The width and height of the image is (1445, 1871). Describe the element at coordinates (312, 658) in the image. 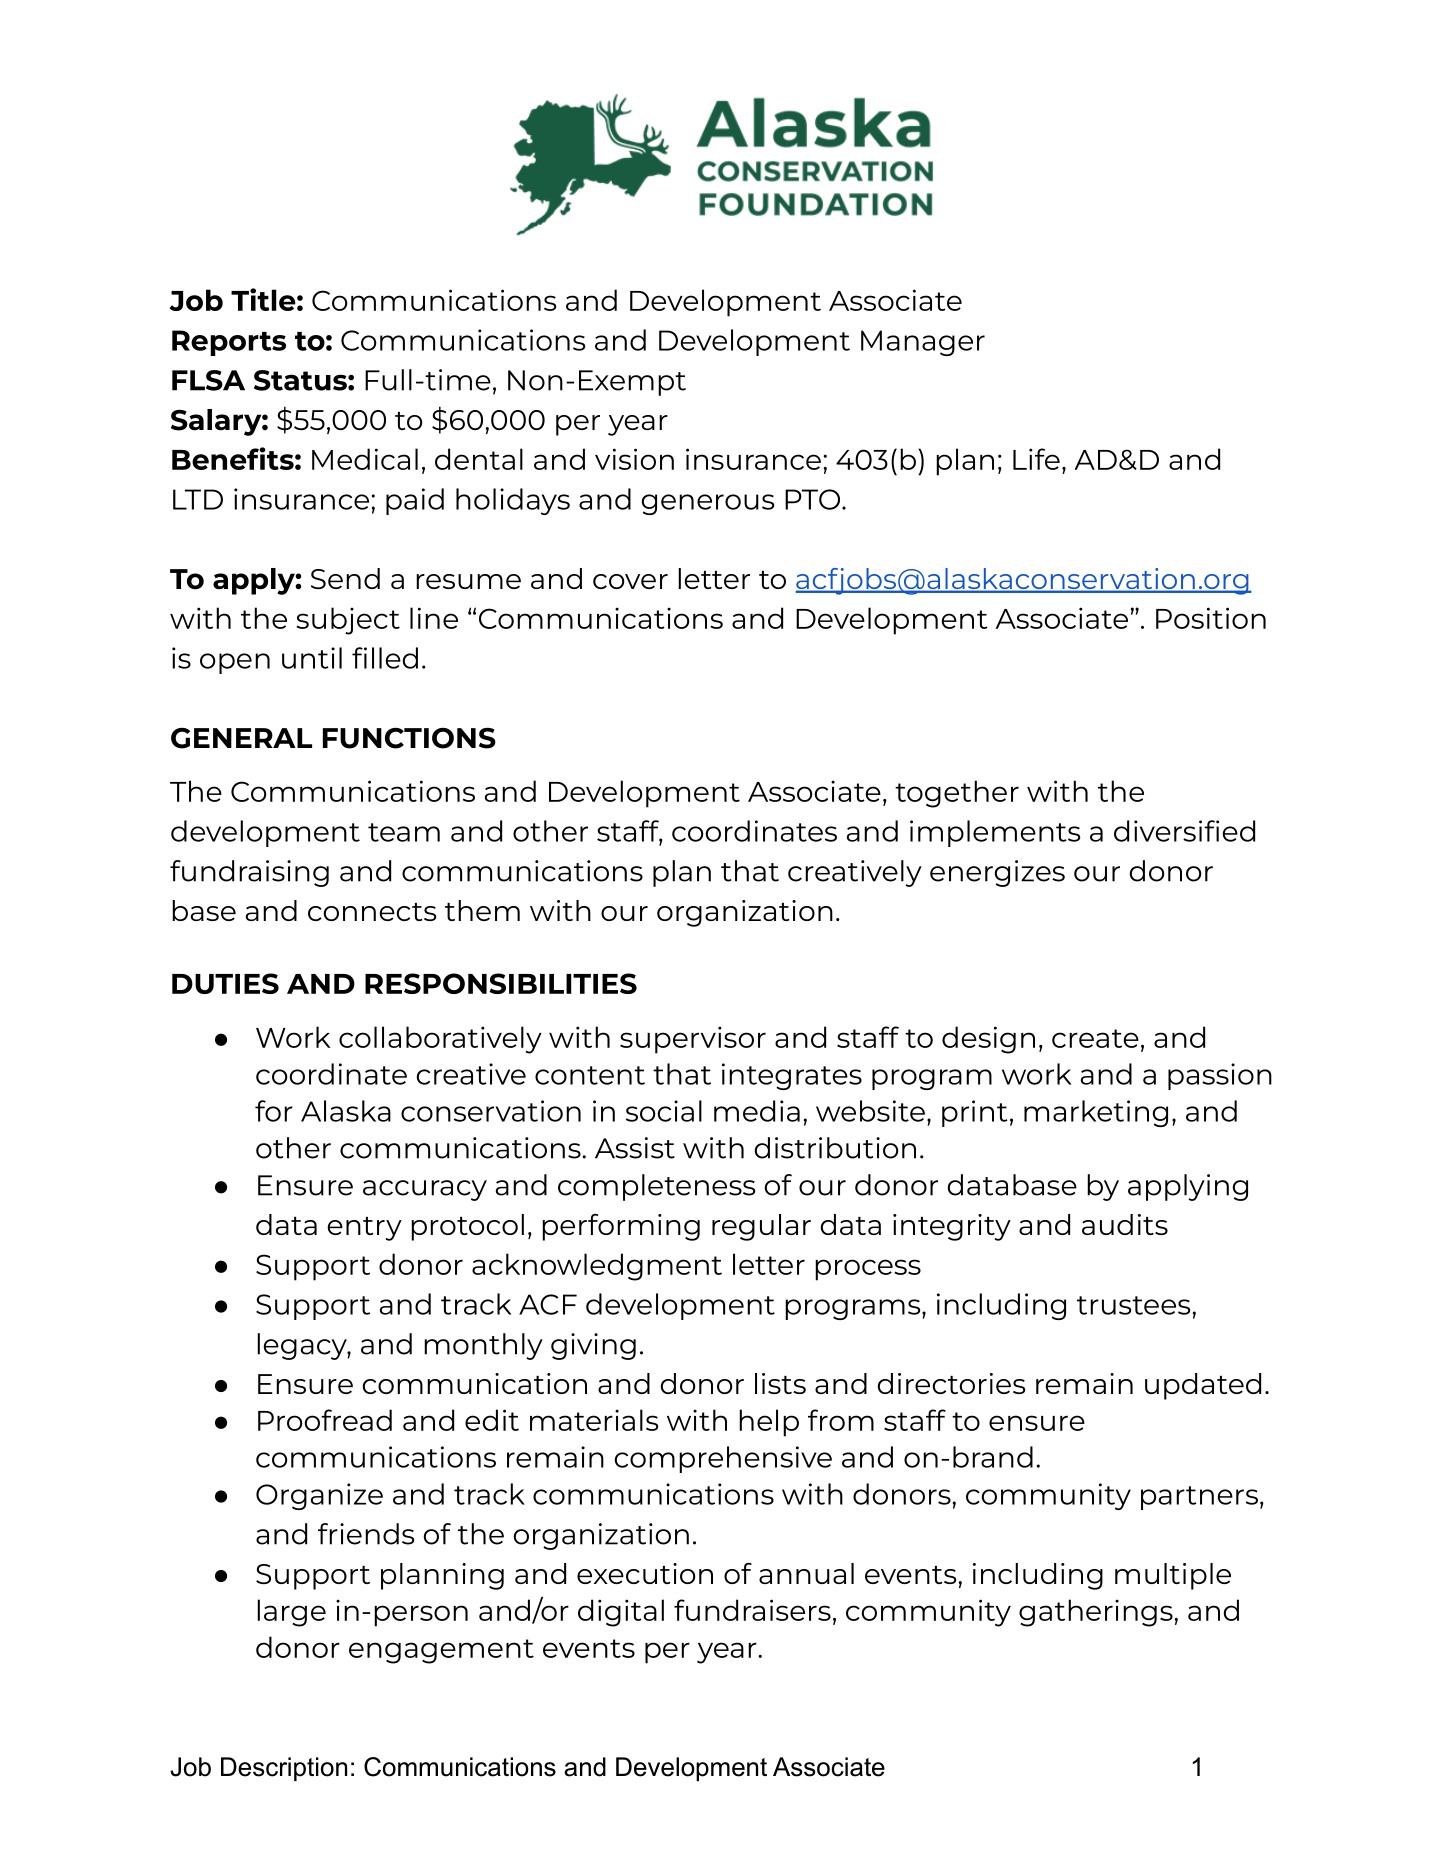

I see `until` at that location.
